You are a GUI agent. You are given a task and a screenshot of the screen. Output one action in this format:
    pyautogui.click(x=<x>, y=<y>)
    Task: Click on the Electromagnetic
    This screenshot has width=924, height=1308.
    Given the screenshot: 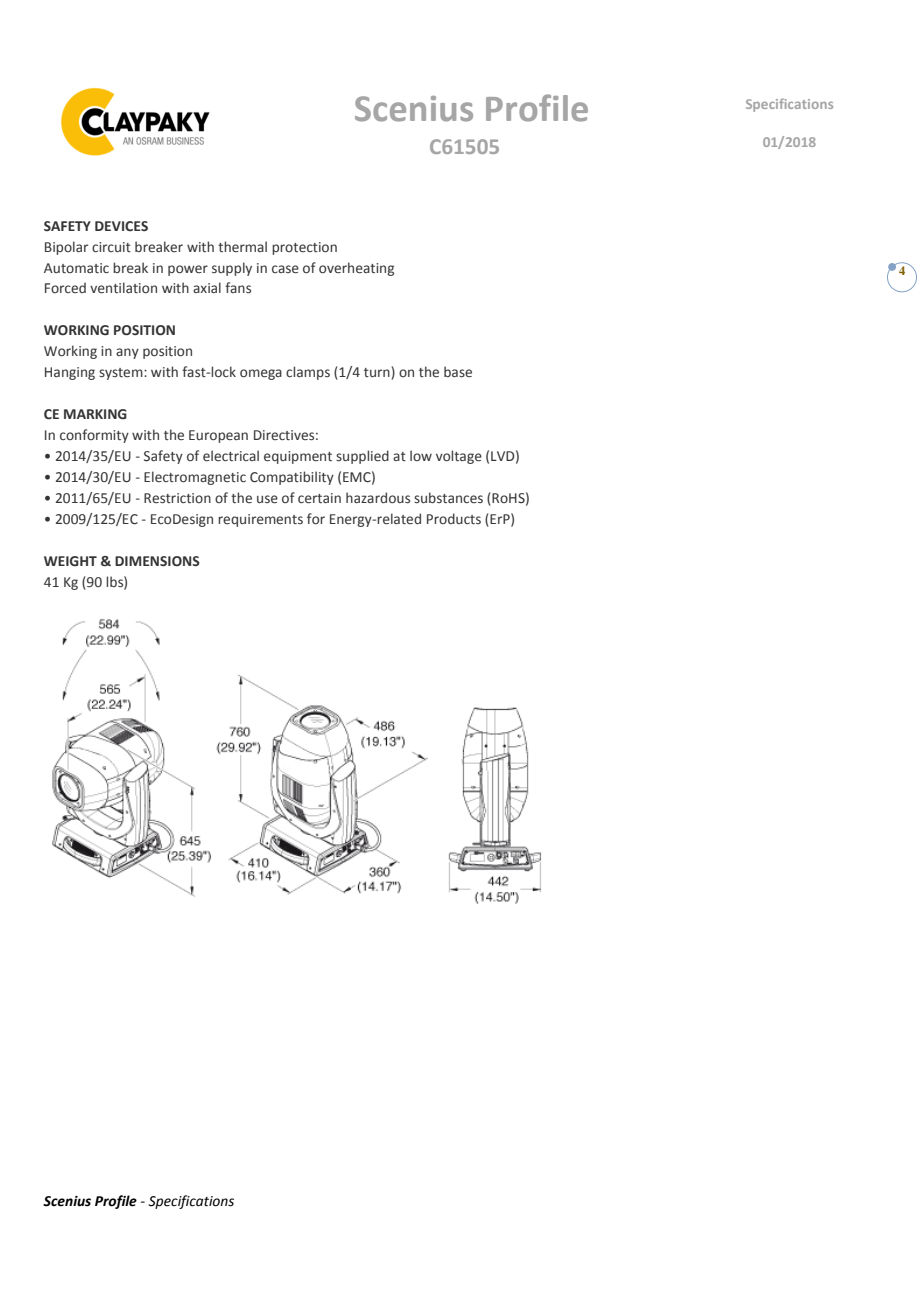 What is the action you would take?
    pyautogui.click(x=195, y=478)
